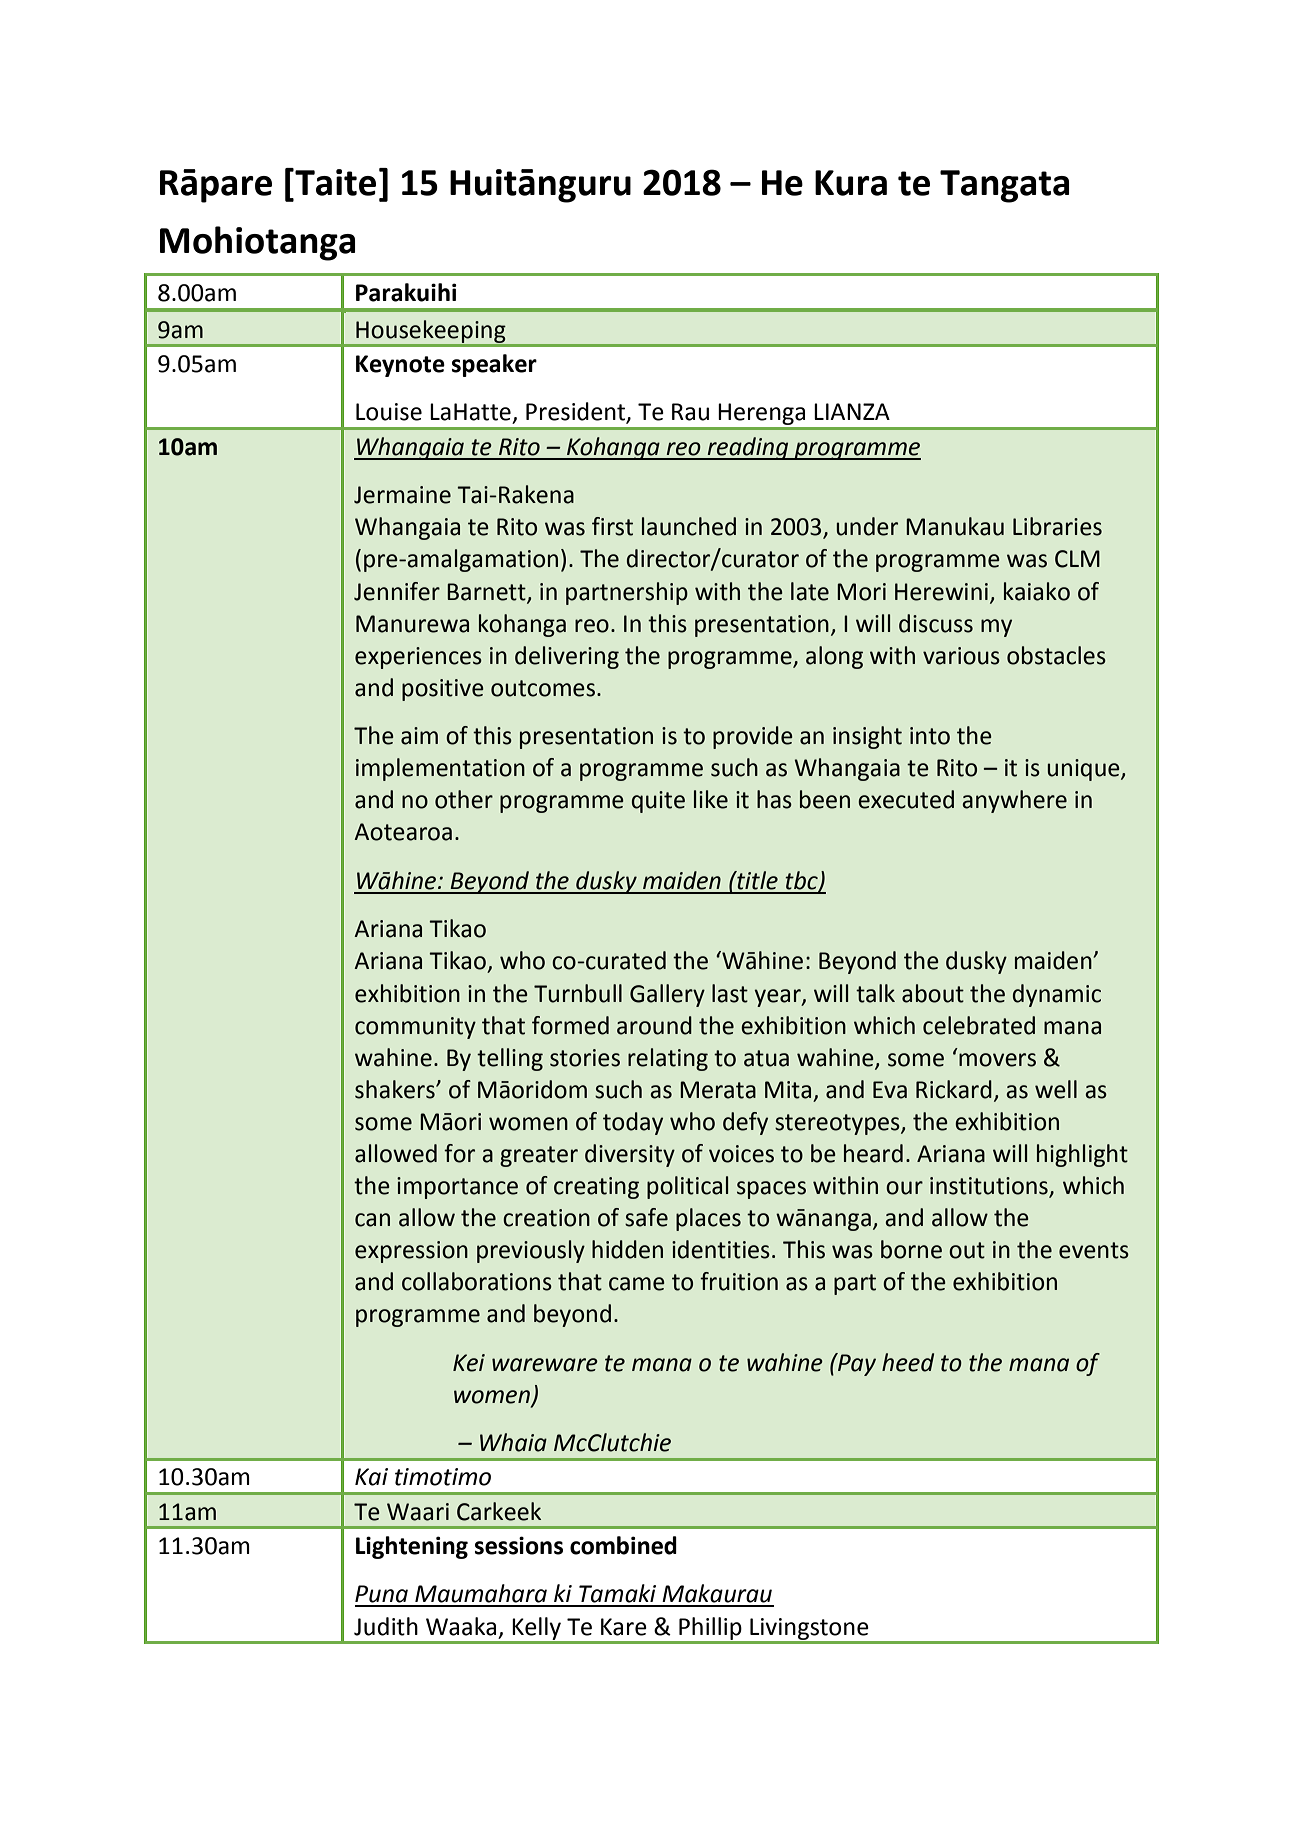 This screenshot has width=1303, height=1843. Describe the element at coordinates (756, 880) in the screenshot. I see `title` at that location.
